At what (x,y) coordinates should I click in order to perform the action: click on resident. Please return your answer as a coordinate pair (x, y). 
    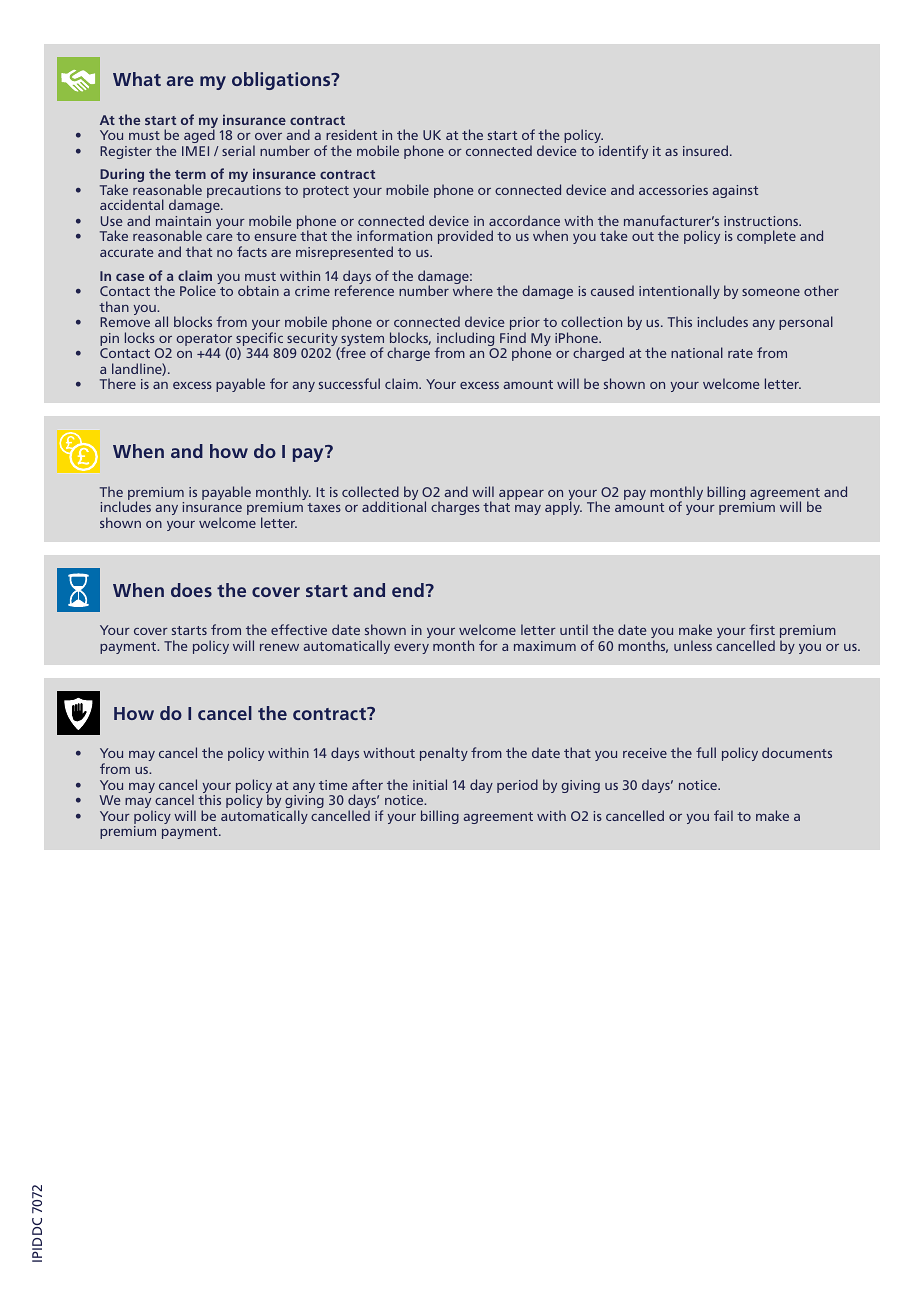
    Looking at the image, I should click on (351, 134).
